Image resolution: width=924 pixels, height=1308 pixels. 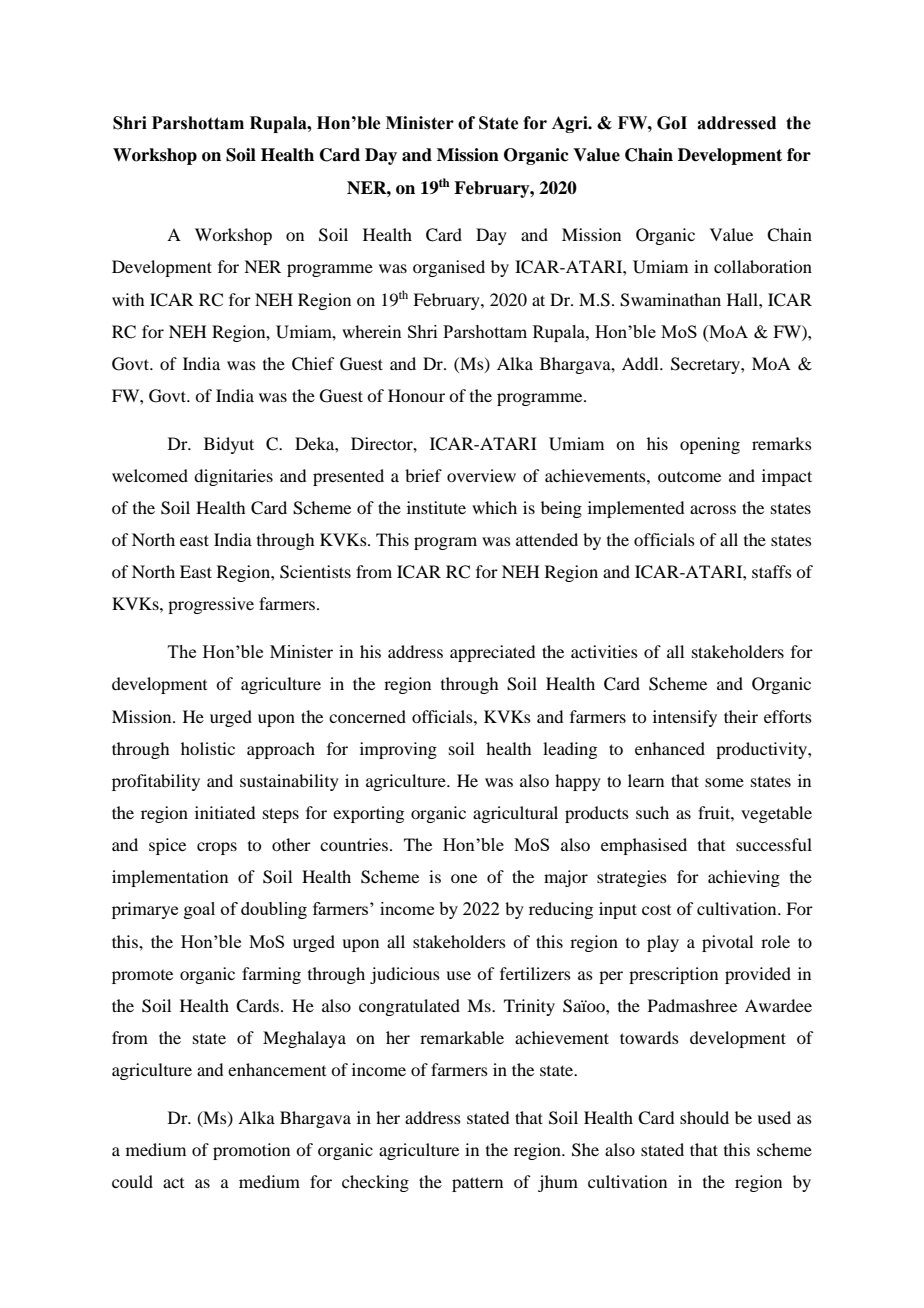 I want to click on should, so click(x=704, y=1117).
